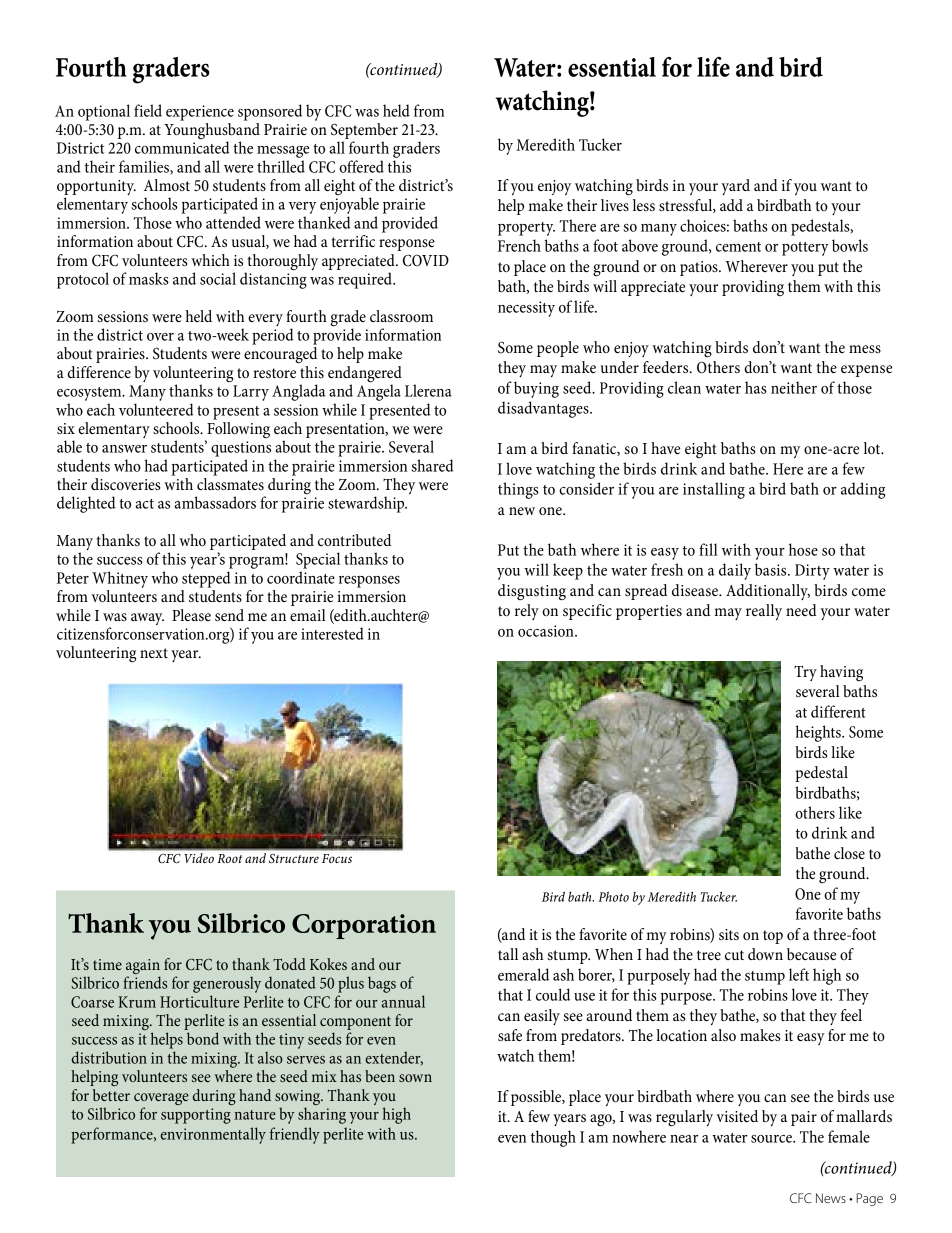 This screenshot has height=1233, width=952. I want to click on close, so click(849, 853).
